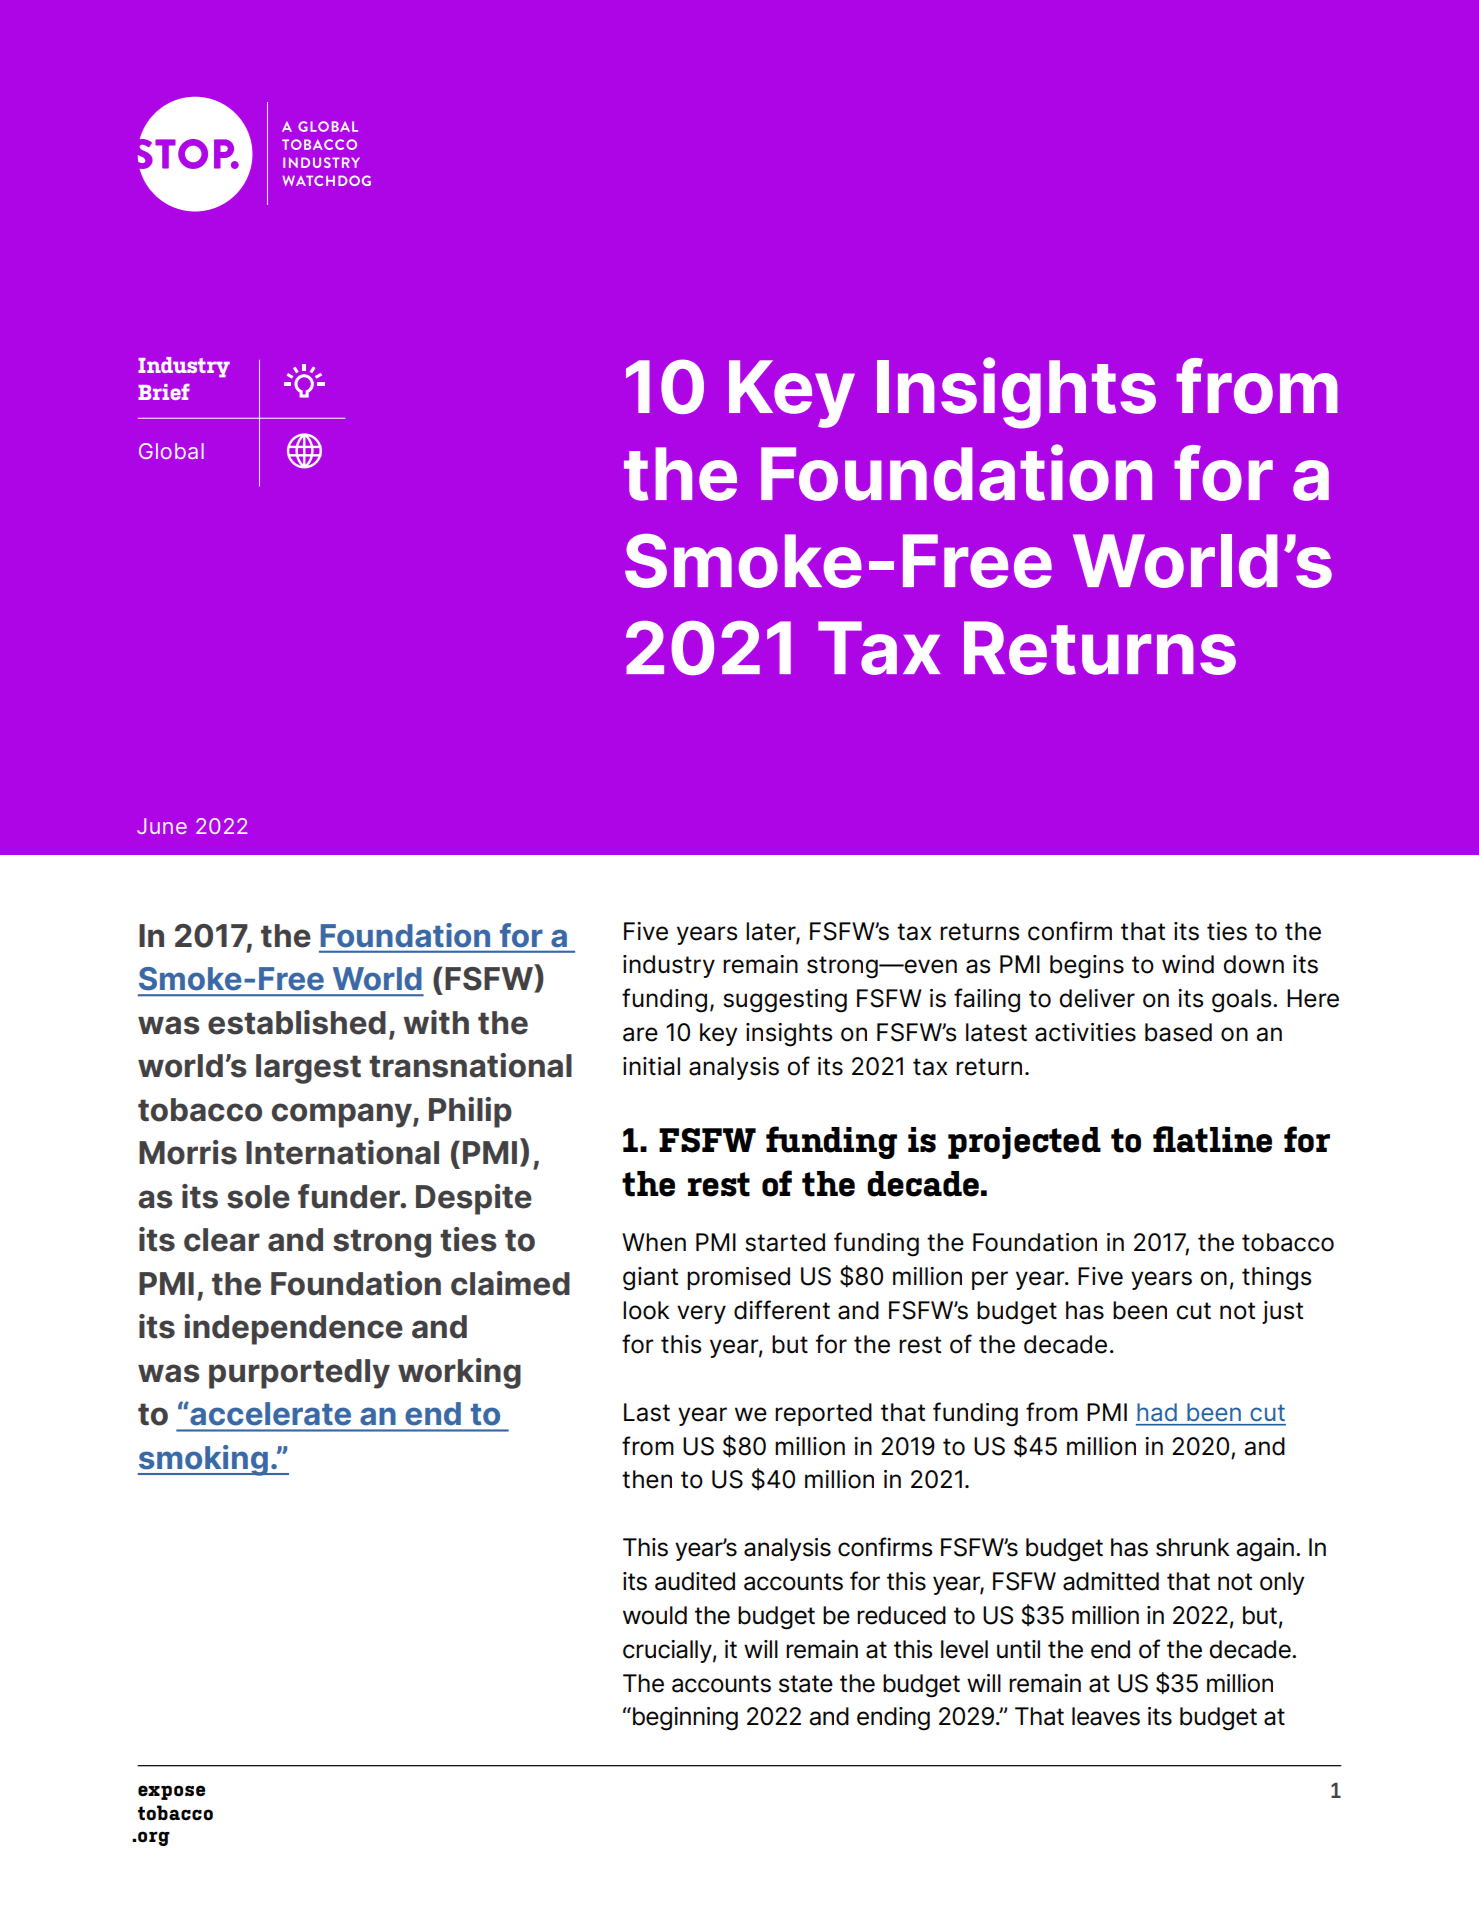 Image resolution: width=1479 pixels, height=1915 pixels. I want to click on Global, so click(171, 451).
